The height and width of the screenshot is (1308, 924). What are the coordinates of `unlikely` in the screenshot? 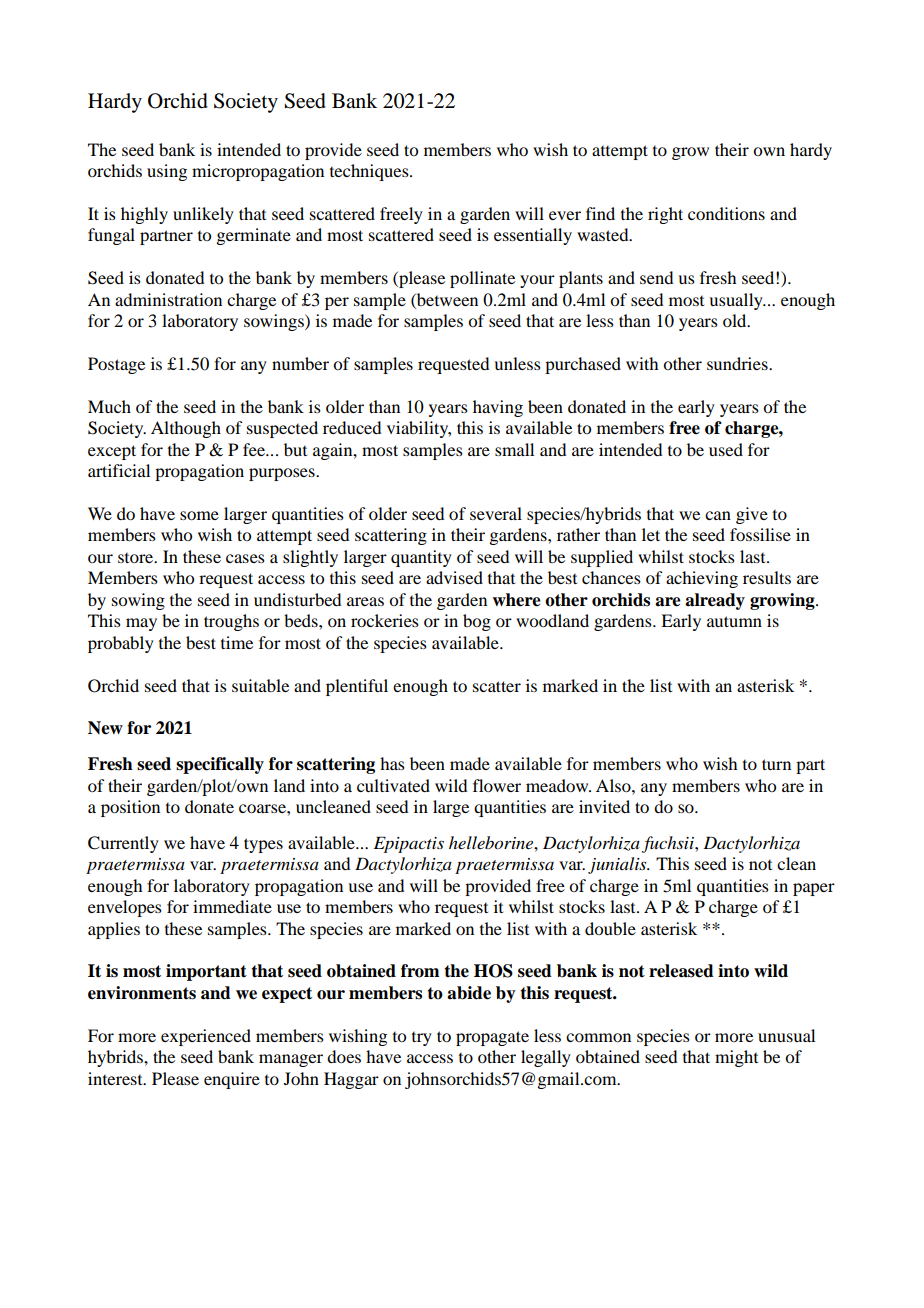 It's located at (203, 215).
